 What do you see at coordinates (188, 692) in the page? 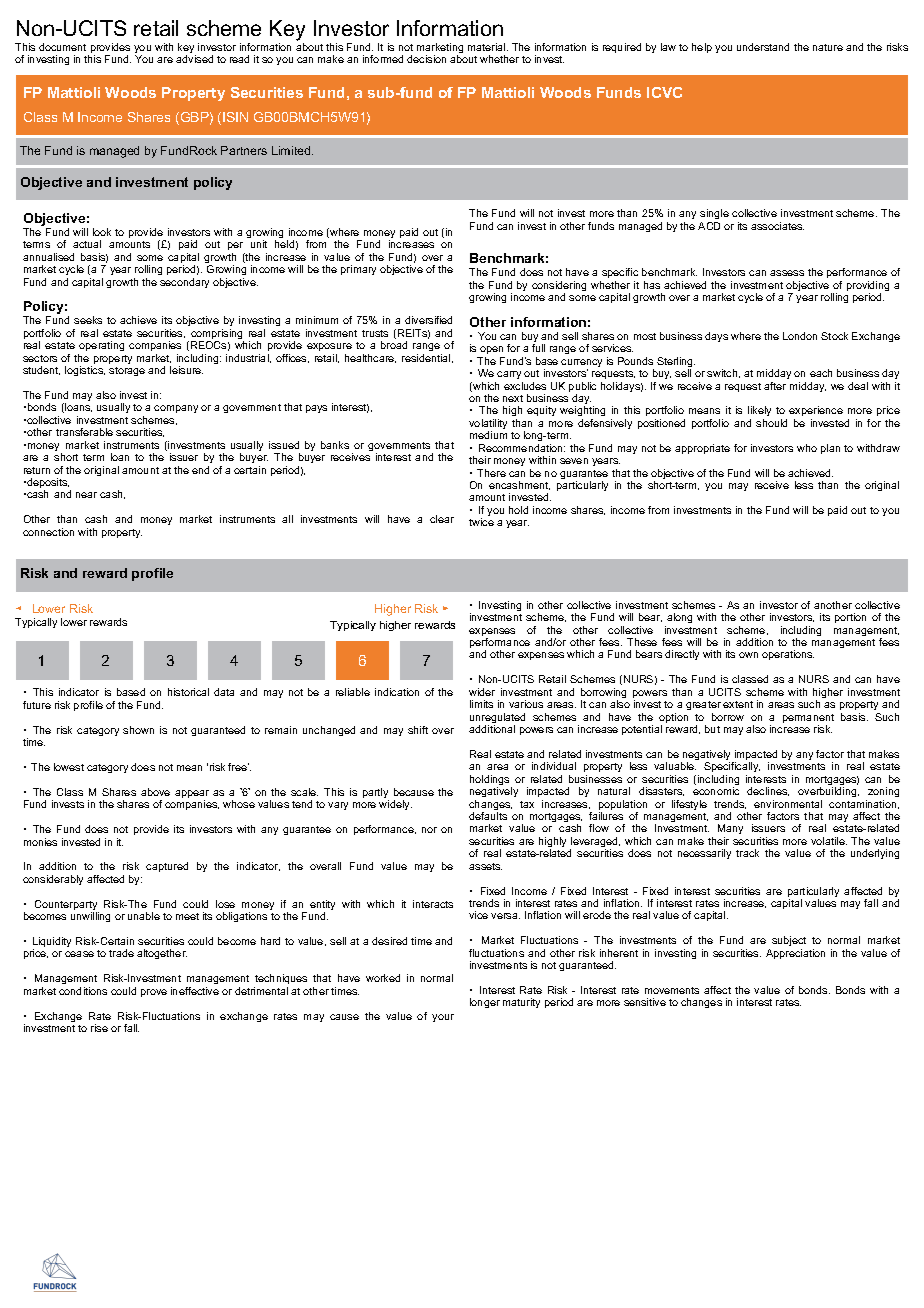
I see `historical` at bounding box center [188, 692].
